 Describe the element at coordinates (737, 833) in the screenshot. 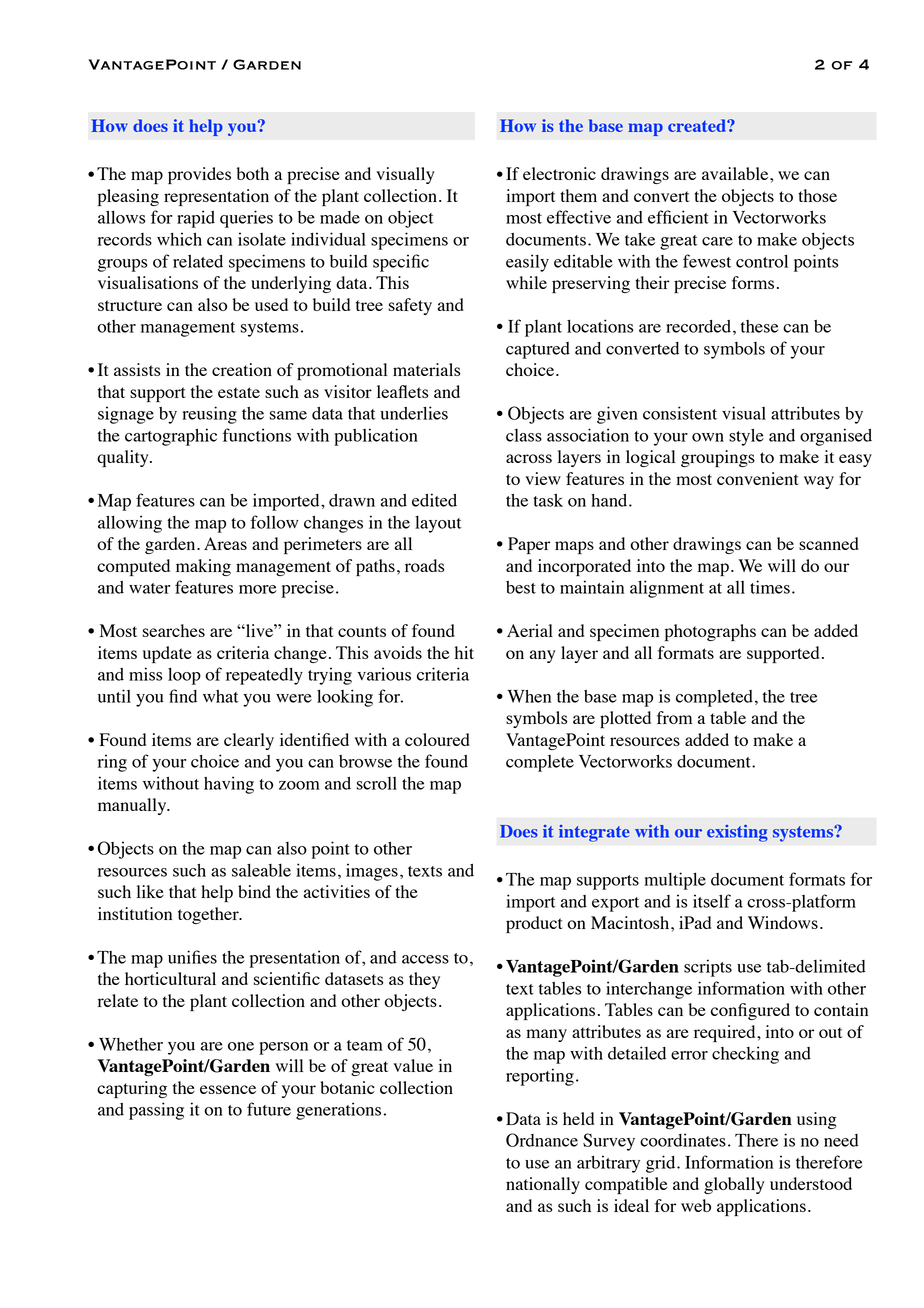

I see `existing` at that location.
